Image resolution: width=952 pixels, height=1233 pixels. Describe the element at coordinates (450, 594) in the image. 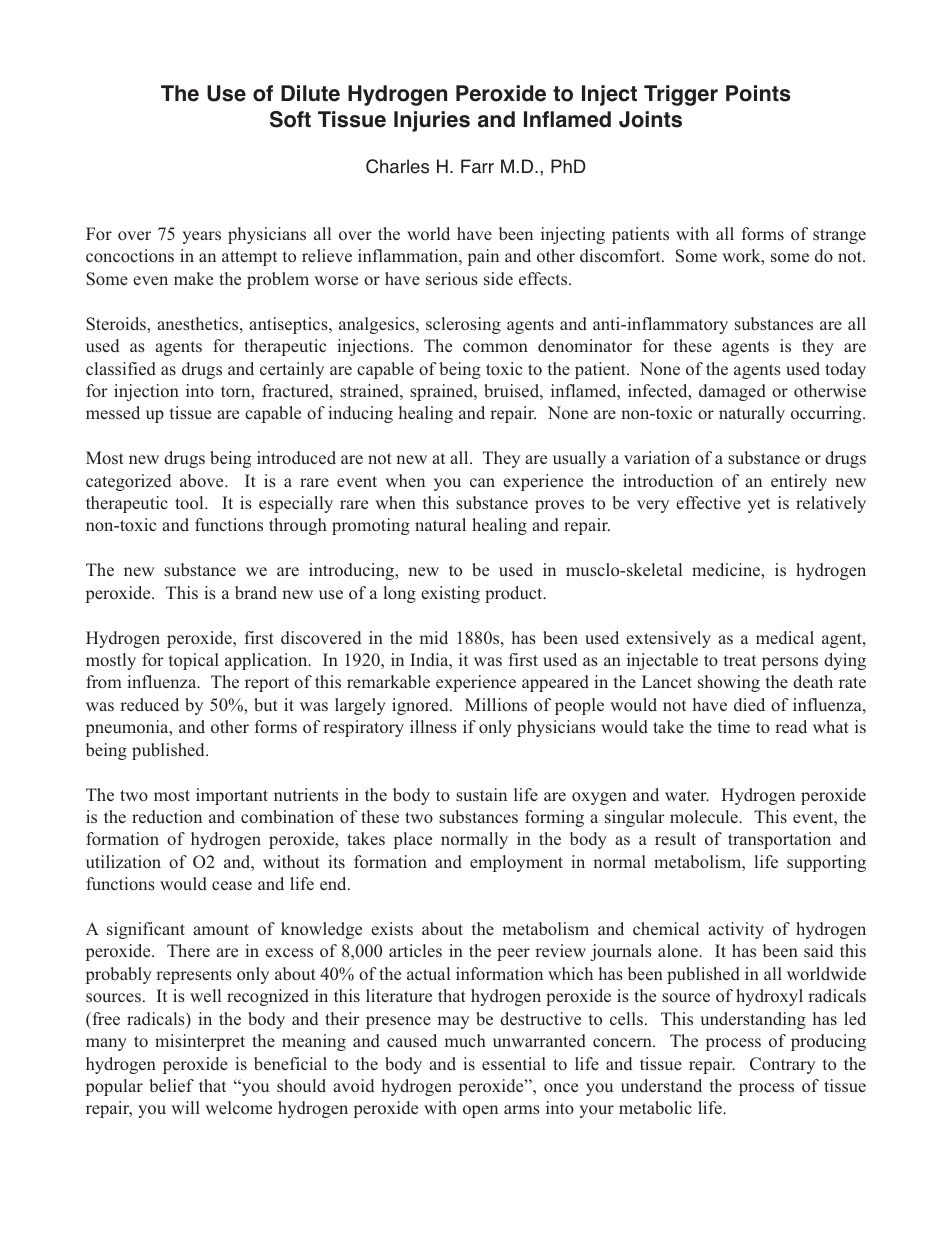

I see `existing` at that location.
